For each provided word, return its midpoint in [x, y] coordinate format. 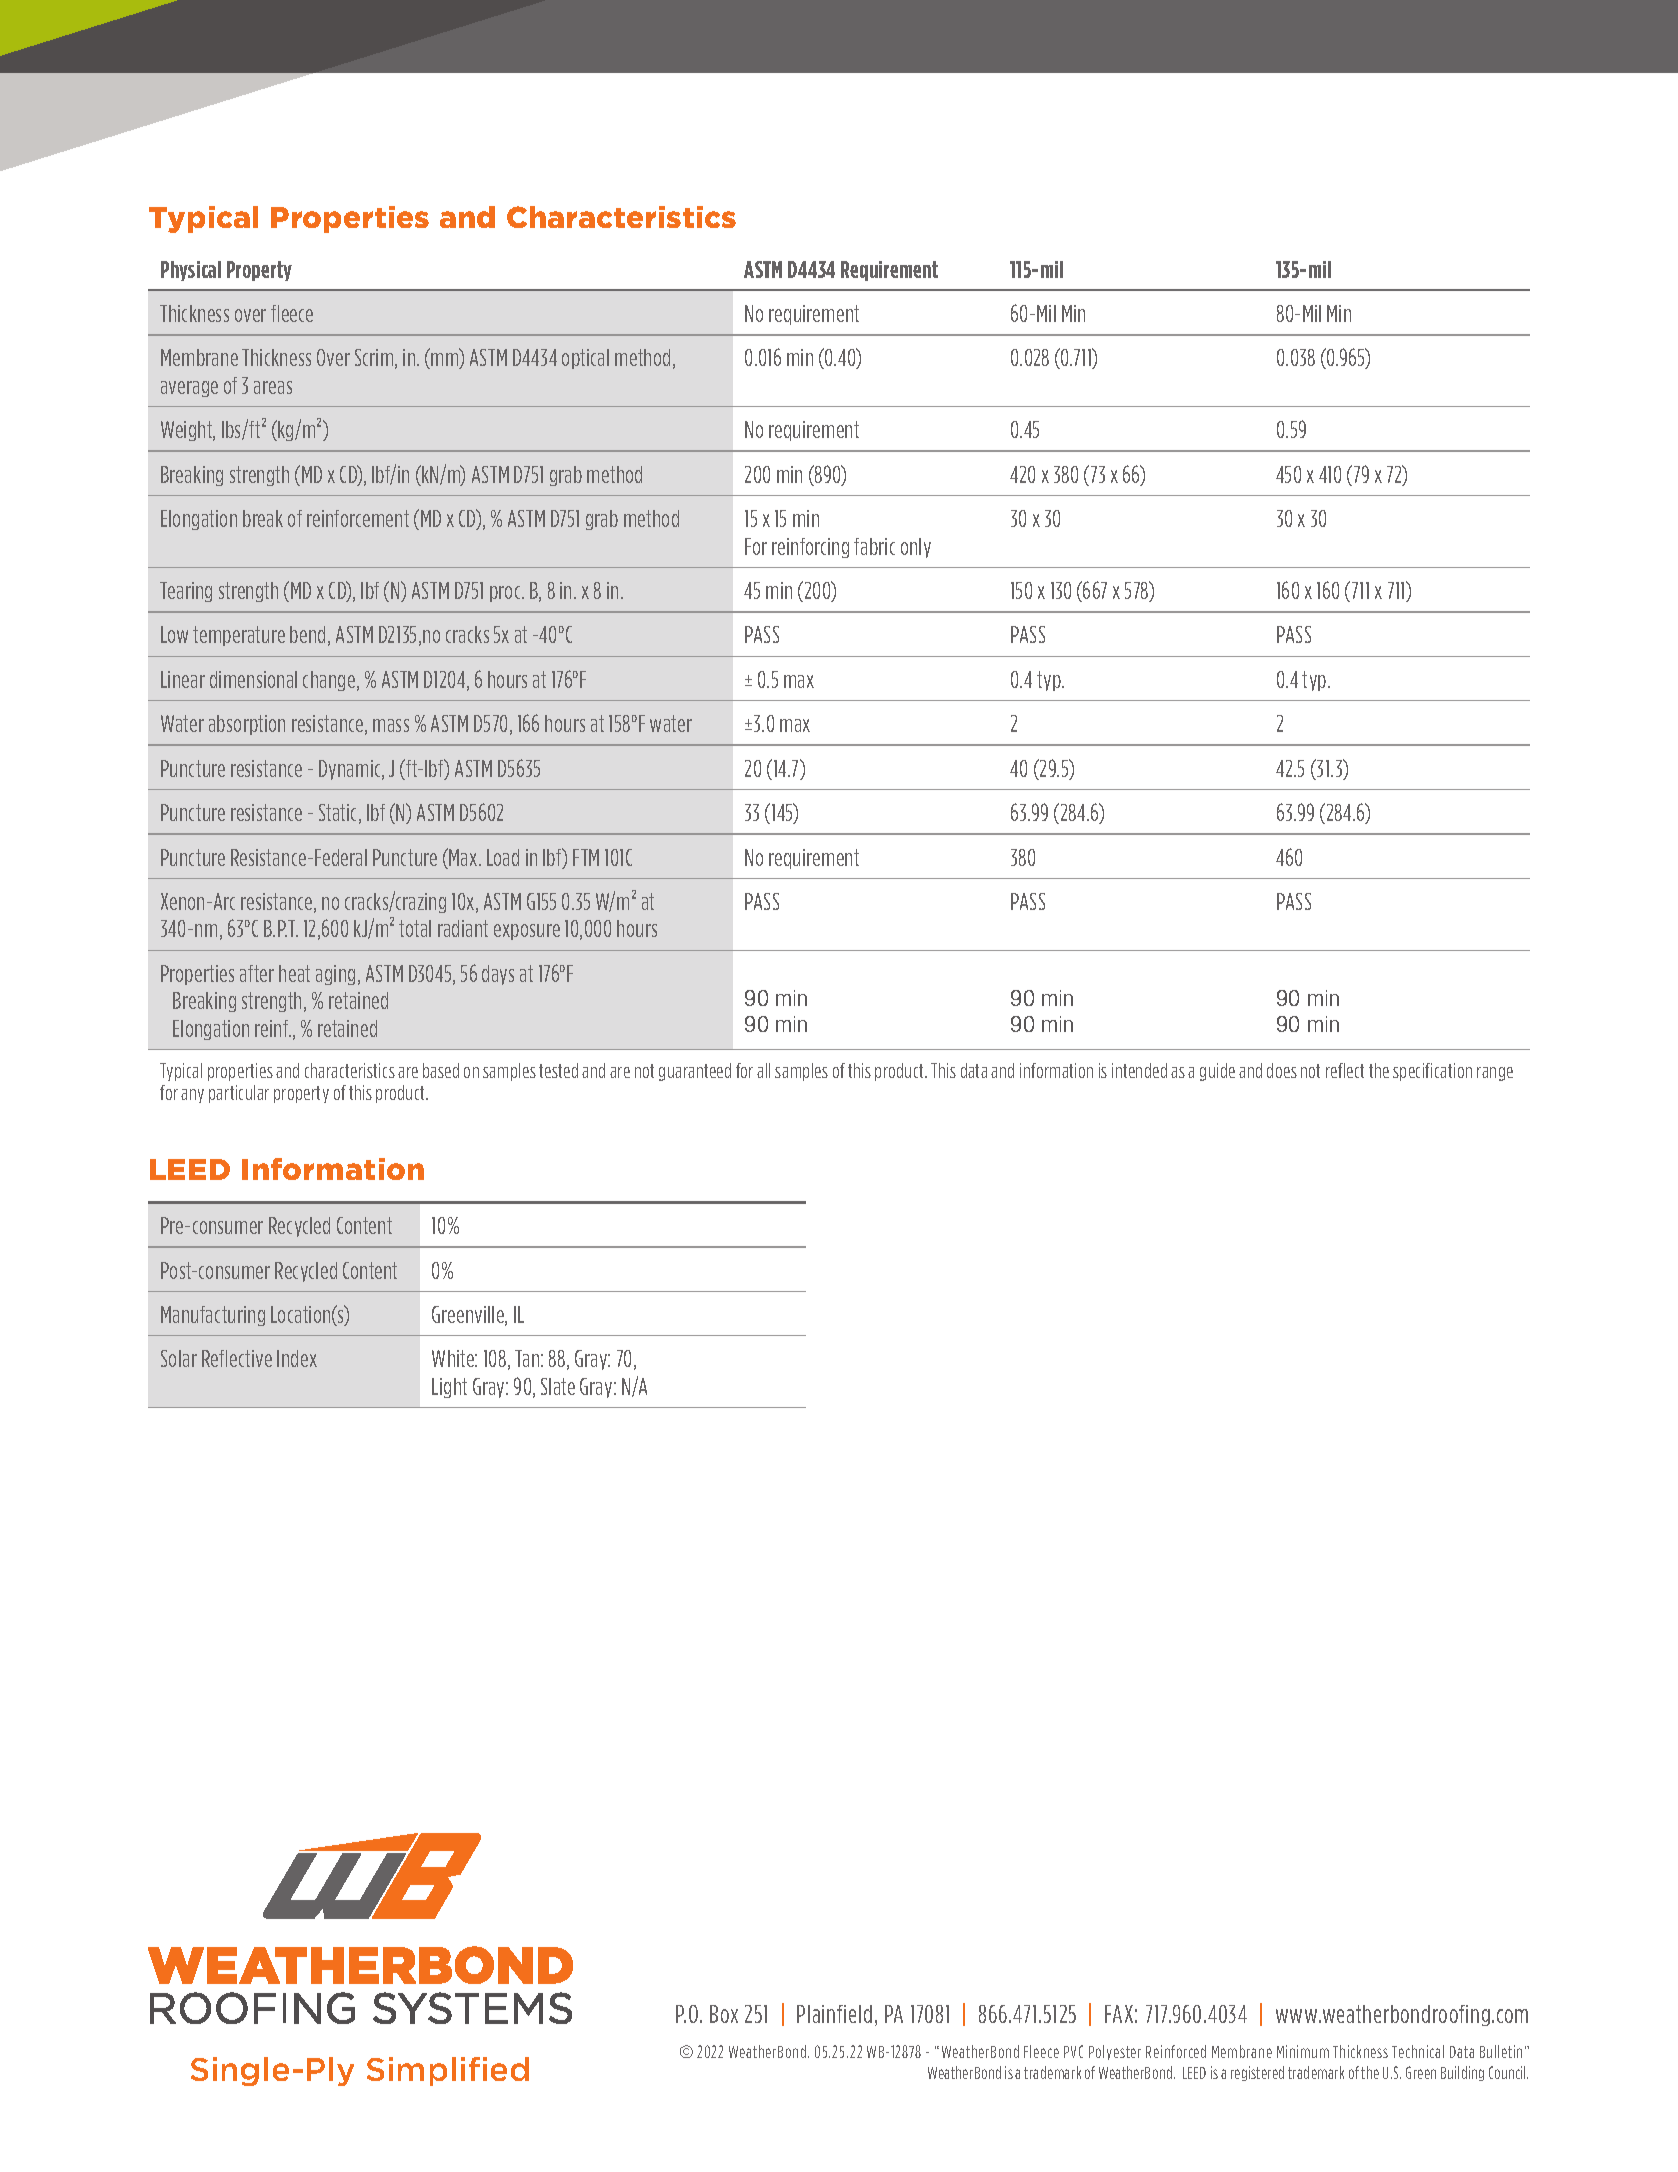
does [1282, 1070]
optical [585, 359]
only [916, 548]
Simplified [448, 2071]
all [763, 1070]
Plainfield [834, 2014]
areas [273, 387]
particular [239, 1094]
